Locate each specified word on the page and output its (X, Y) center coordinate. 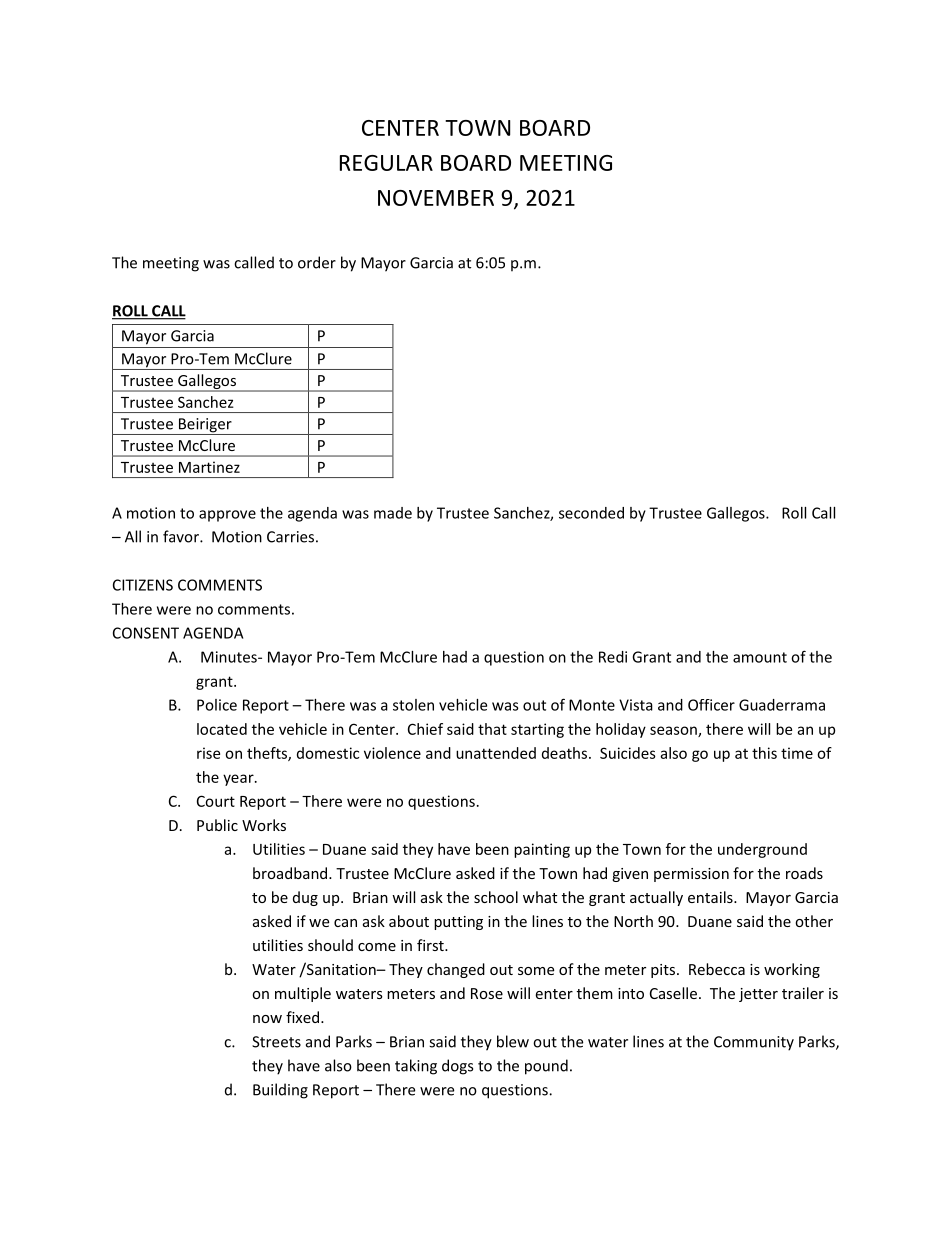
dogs (457, 1067)
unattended (496, 753)
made (393, 513)
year (239, 780)
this (764, 753)
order (317, 262)
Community (754, 1043)
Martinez (209, 467)
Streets (276, 1042)
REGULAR (386, 163)
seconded (591, 513)
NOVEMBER (436, 198)
